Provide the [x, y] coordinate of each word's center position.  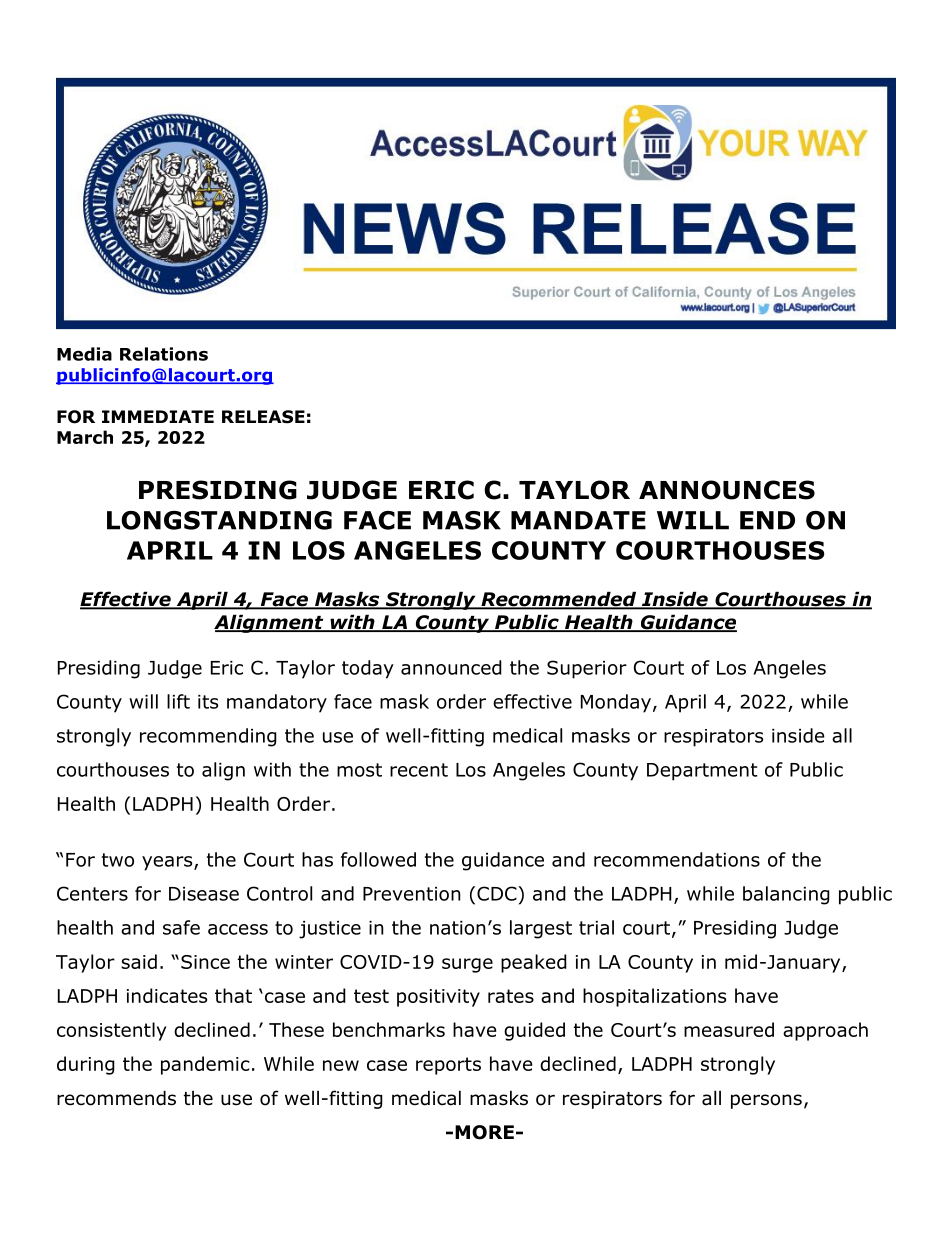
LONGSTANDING [219, 520]
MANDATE [578, 520]
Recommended [558, 600]
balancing [786, 895]
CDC [498, 893]
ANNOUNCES [727, 490]
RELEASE [263, 417]
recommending [208, 737]
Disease [204, 894]
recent [419, 770]
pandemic [205, 1065]
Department [702, 772]
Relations [164, 354]
